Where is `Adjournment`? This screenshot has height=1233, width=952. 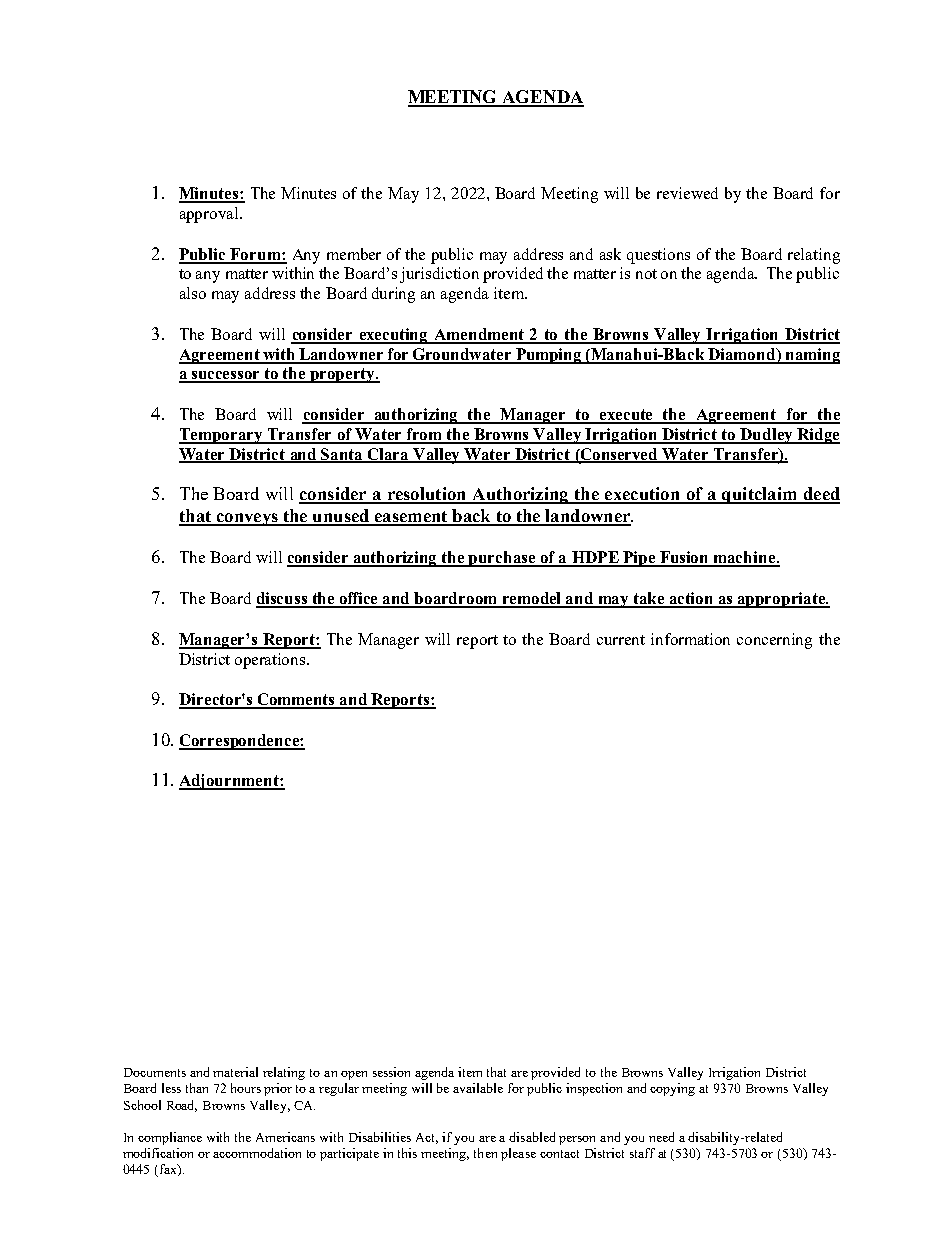 Adjournment is located at coordinates (230, 782).
